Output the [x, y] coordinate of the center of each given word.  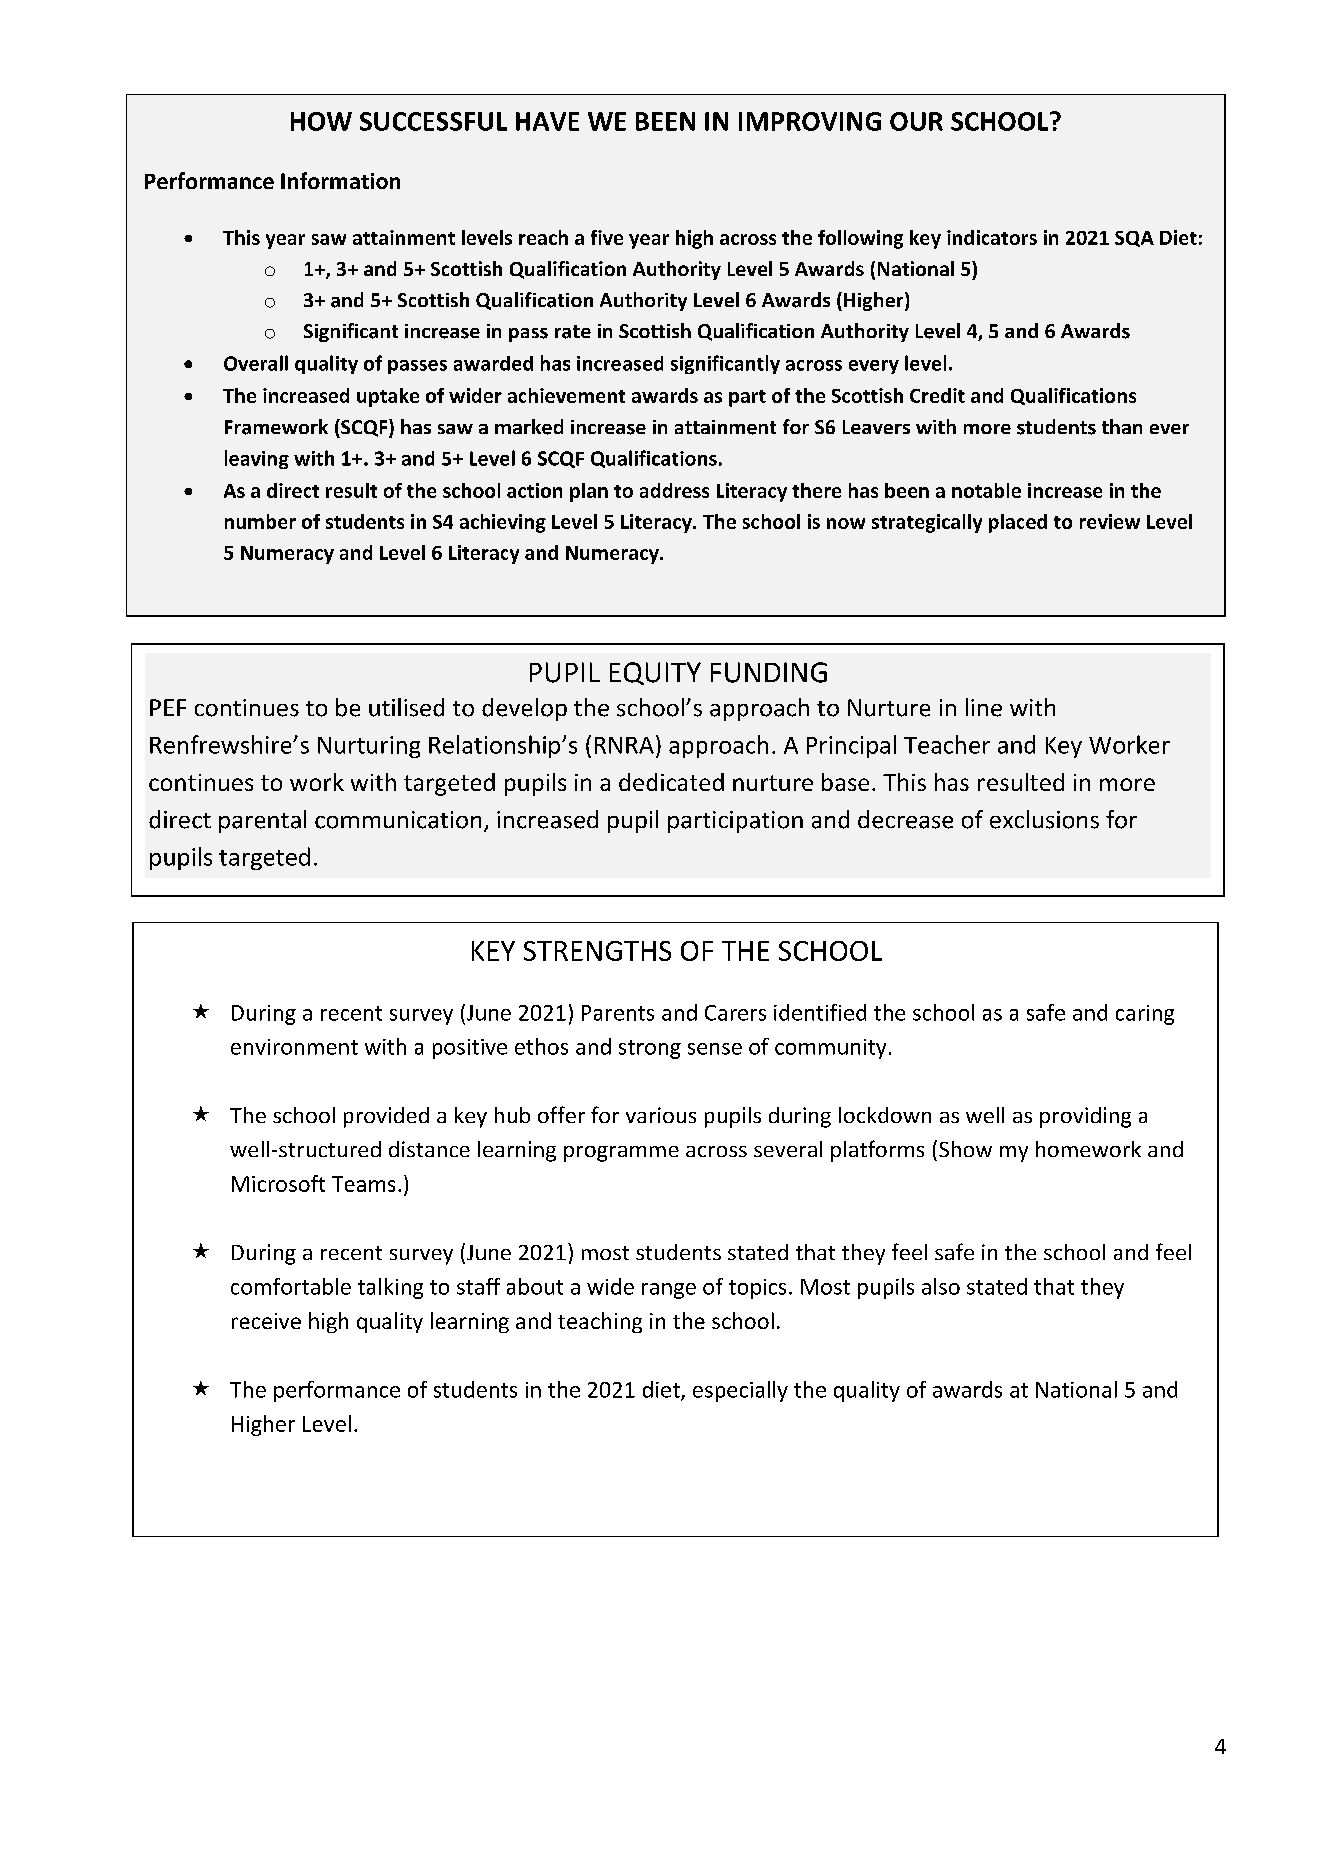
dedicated [671, 782]
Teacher [947, 744]
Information [340, 180]
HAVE [547, 121]
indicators [992, 237]
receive [266, 1321]
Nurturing [369, 747]
